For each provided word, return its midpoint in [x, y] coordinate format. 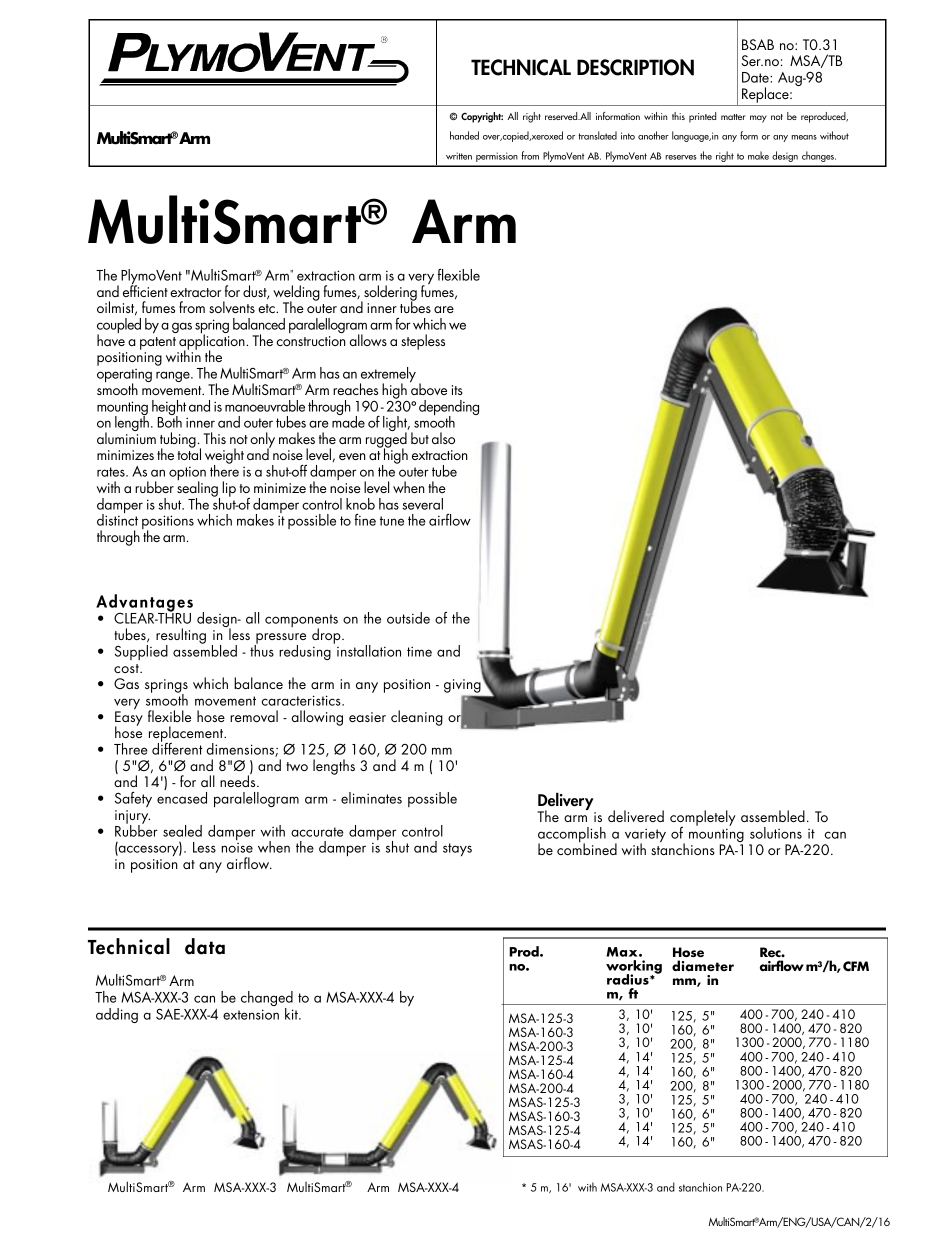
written [459, 156]
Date [756, 77]
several [422, 504]
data [205, 946]
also [443, 438]
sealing [198, 489]
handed [464, 135]
